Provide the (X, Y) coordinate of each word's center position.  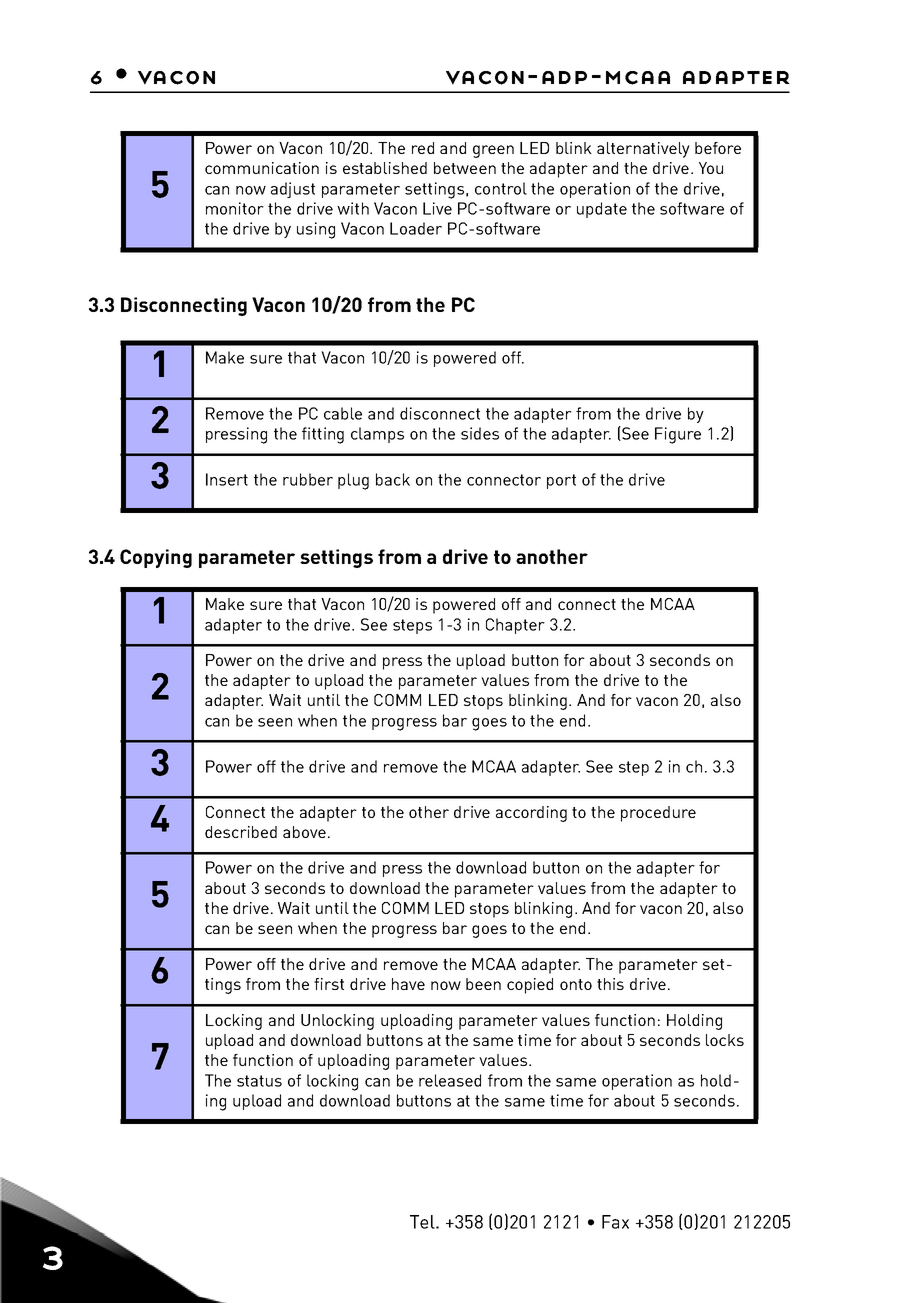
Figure (678, 435)
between (465, 168)
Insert (227, 479)
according (531, 814)
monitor (235, 208)
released (450, 1080)
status (259, 1081)
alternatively (643, 150)
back (393, 479)
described (241, 832)
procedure (658, 814)
